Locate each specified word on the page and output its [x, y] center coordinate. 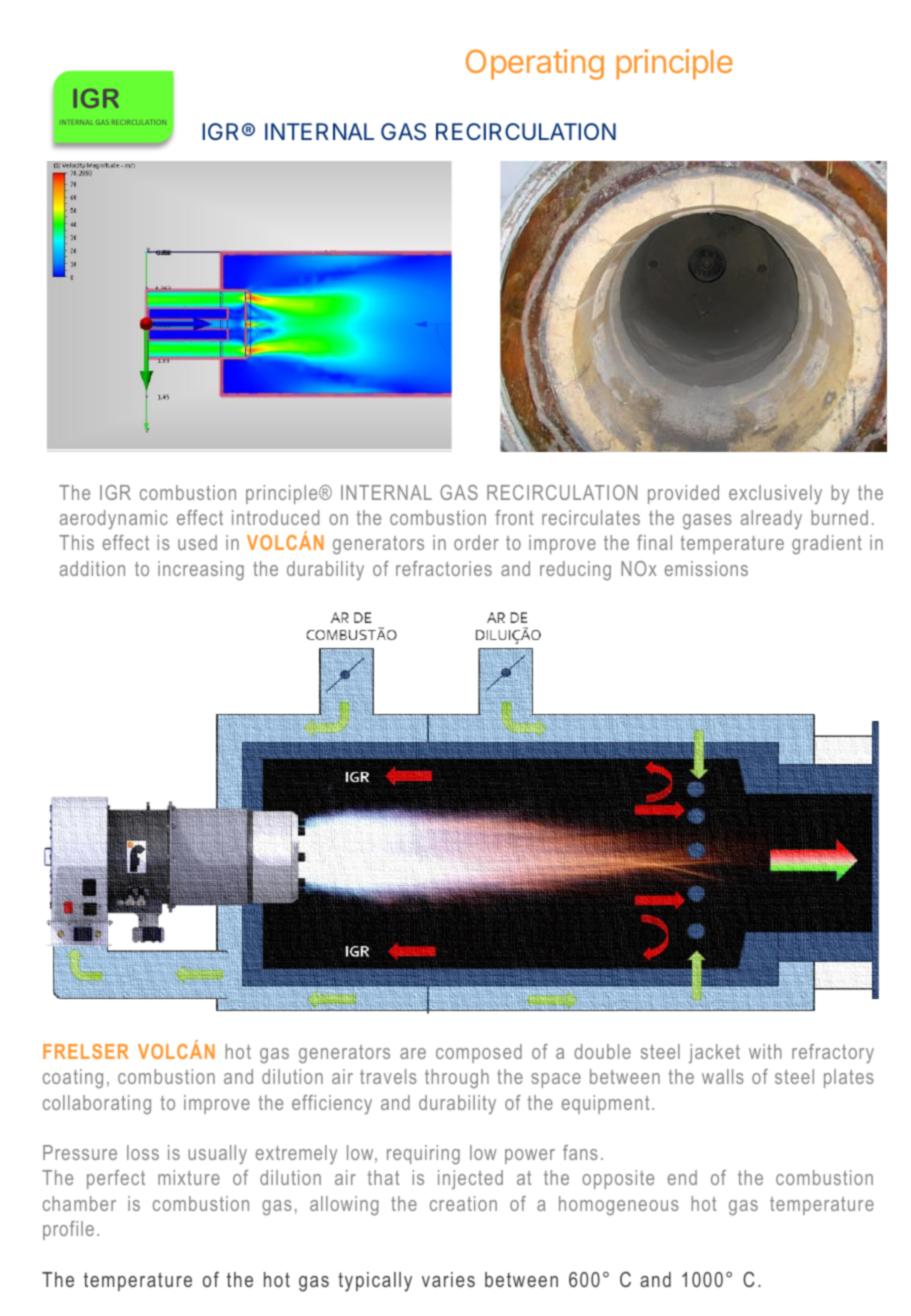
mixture [189, 1177]
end [682, 1177]
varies [448, 1279]
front [514, 517]
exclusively [775, 494]
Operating [535, 64]
